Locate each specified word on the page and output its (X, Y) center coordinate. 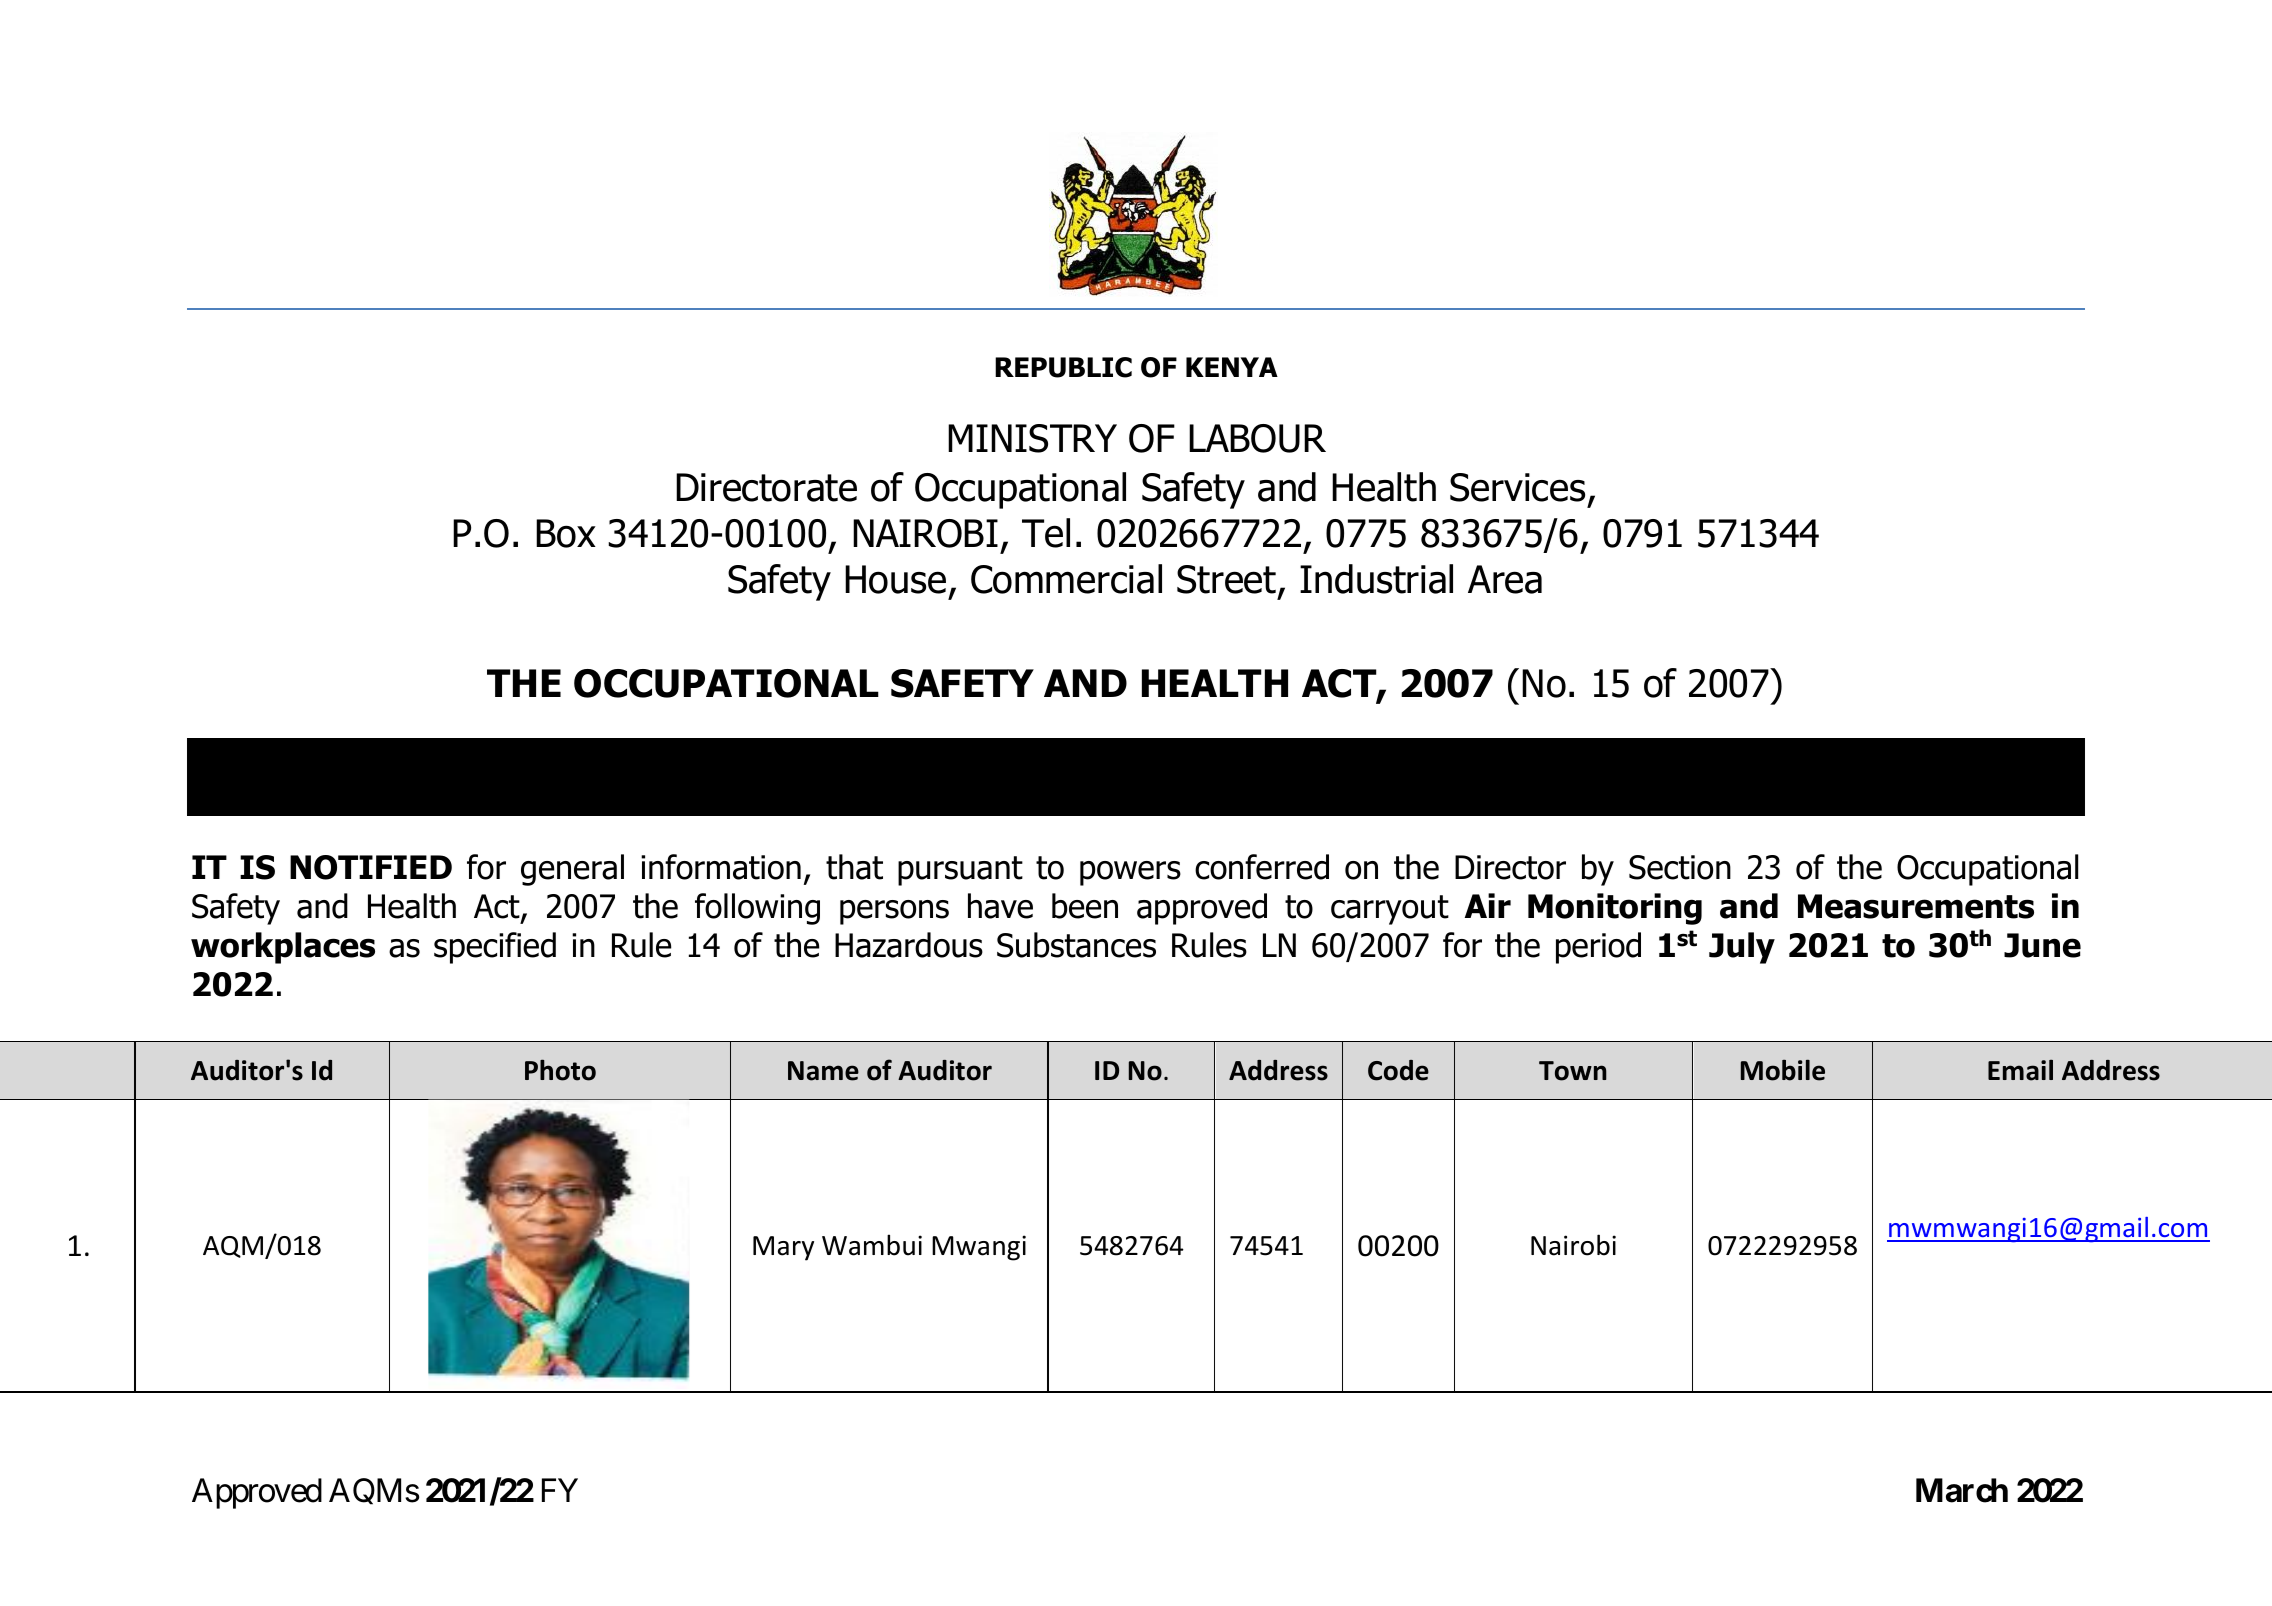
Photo (560, 1070)
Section (1680, 867)
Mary (783, 1248)
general (572, 870)
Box (566, 533)
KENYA (1232, 367)
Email (2020, 1070)
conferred (1262, 867)
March (1962, 1490)
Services (1517, 487)
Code (1398, 1070)
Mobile (1783, 1070)
